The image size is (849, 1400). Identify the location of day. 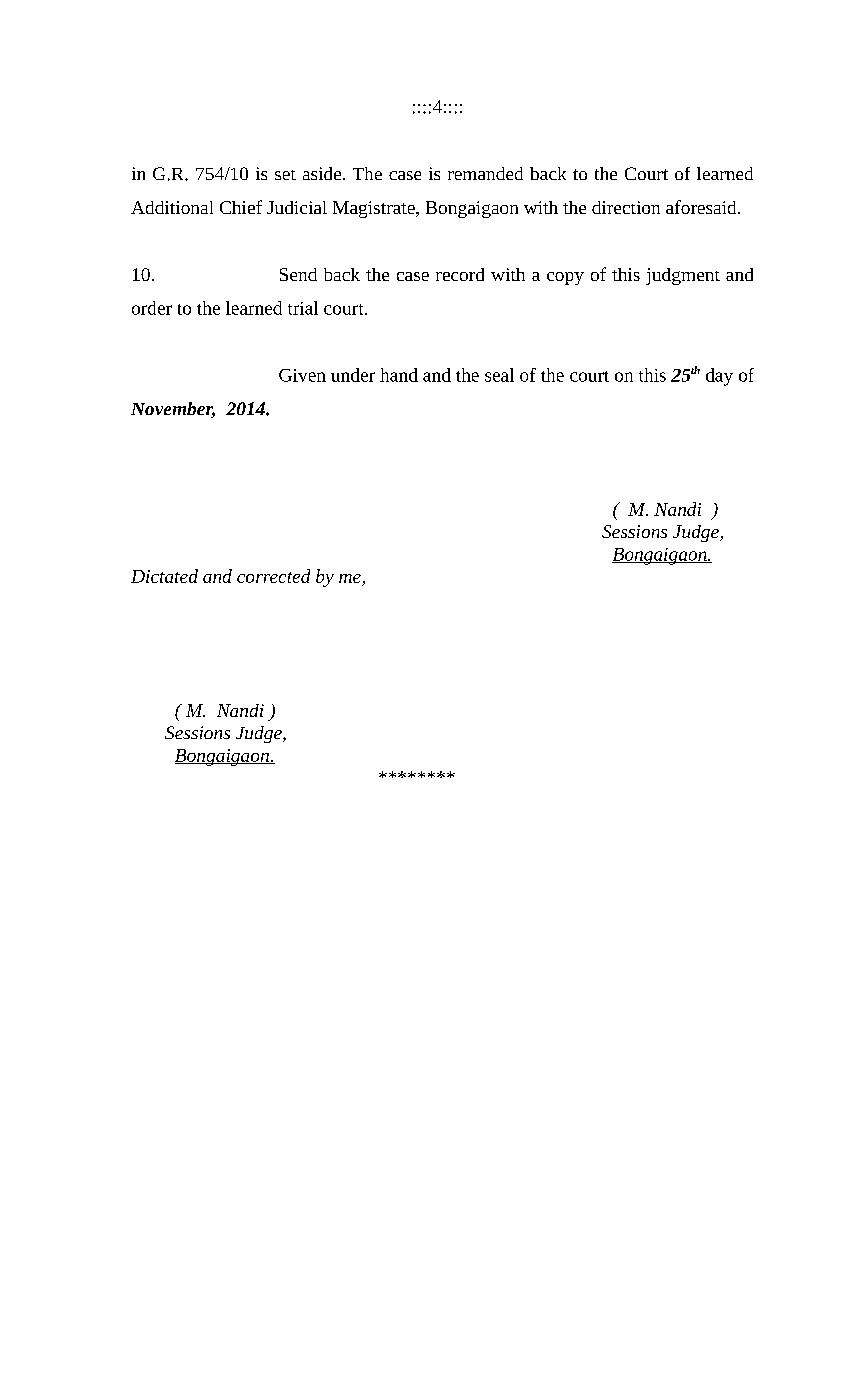
(719, 377).
